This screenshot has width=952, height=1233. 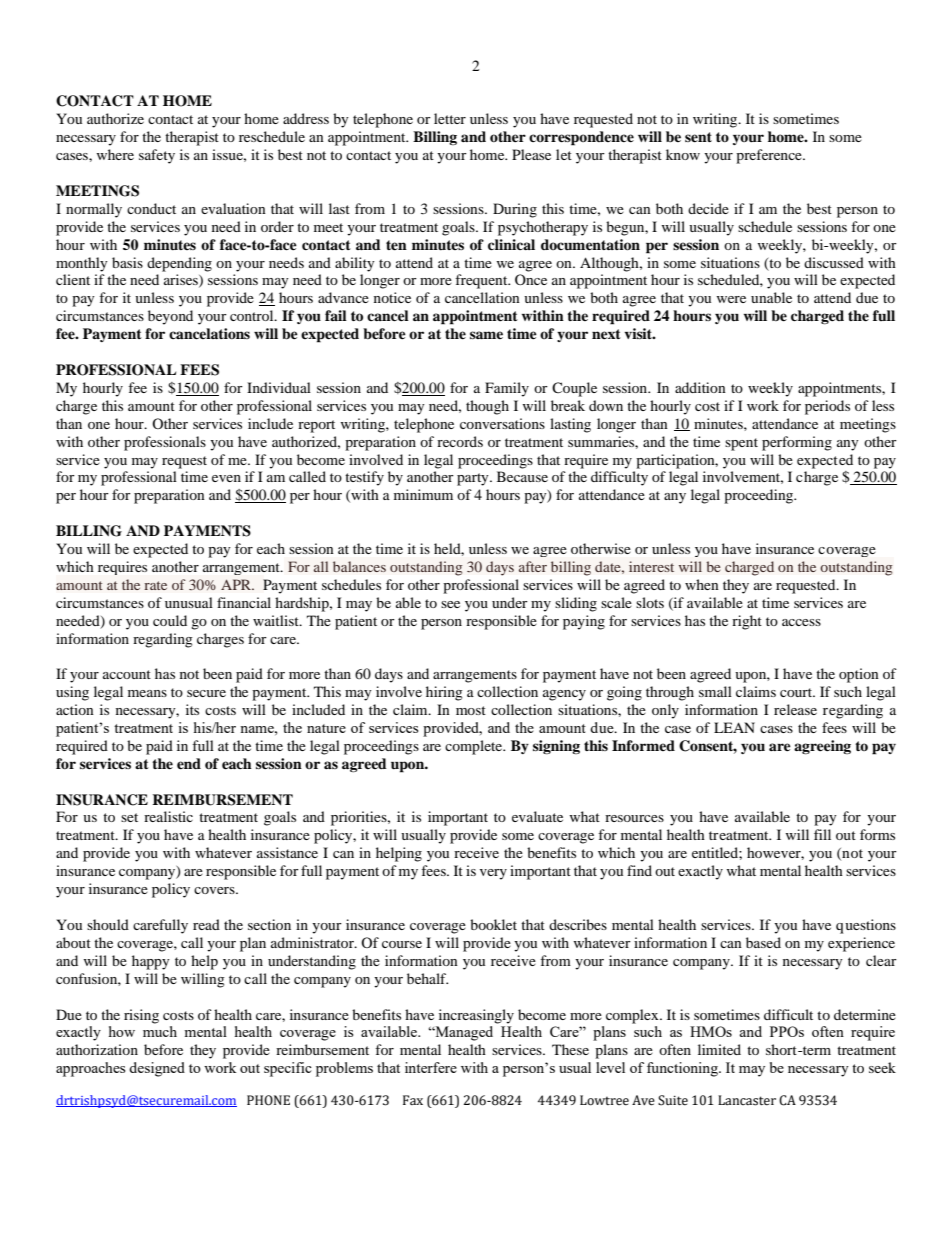 What do you see at coordinates (157, 1069) in the screenshot?
I see `designed` at bounding box center [157, 1069].
